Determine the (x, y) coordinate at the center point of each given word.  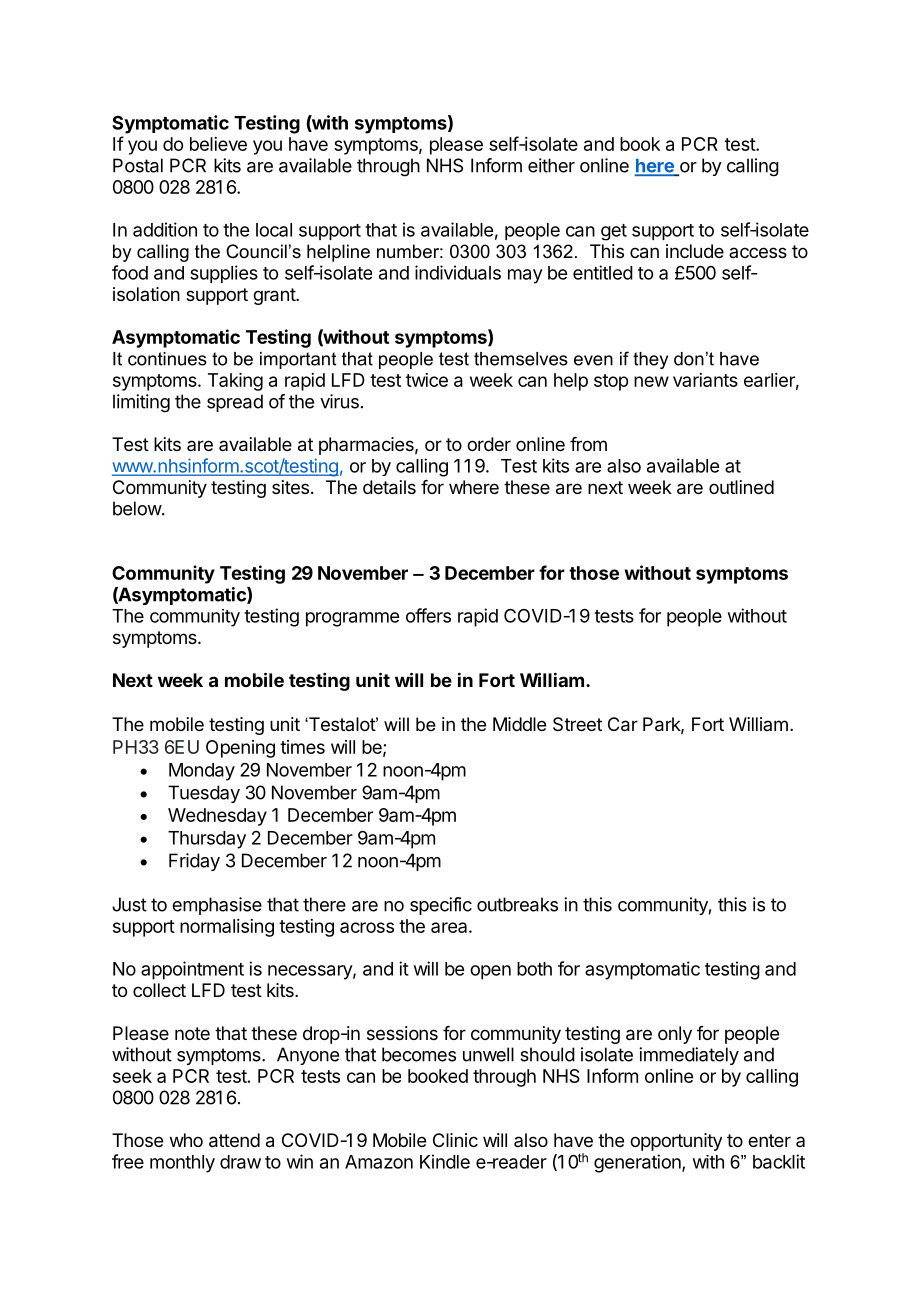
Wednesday (217, 817)
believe (218, 144)
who (186, 1140)
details (389, 487)
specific (441, 906)
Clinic (455, 1140)
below (138, 508)
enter (769, 1140)
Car (623, 724)
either (551, 165)
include (695, 251)
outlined (741, 487)
